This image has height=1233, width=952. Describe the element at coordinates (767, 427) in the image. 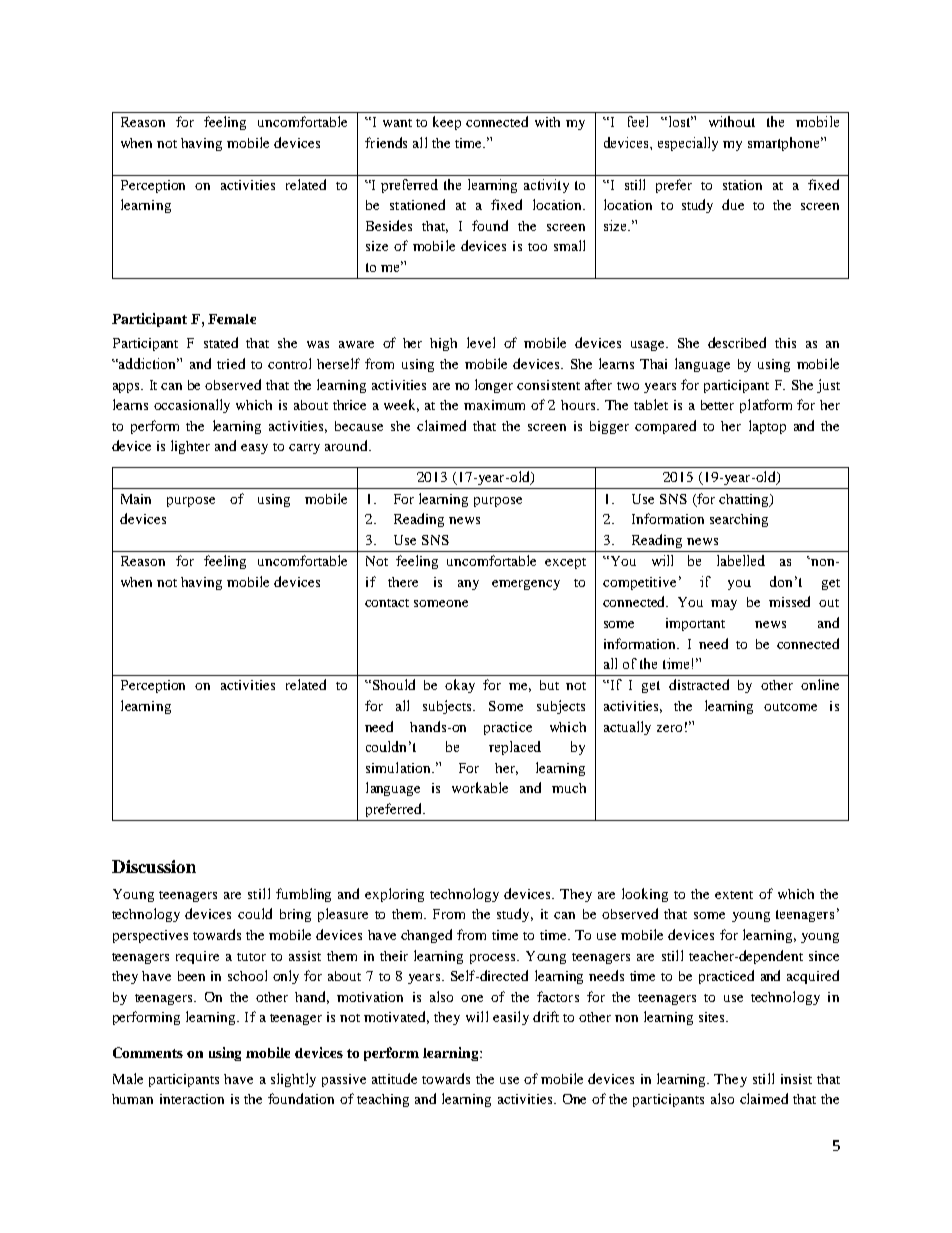

I see `laptop` at that location.
